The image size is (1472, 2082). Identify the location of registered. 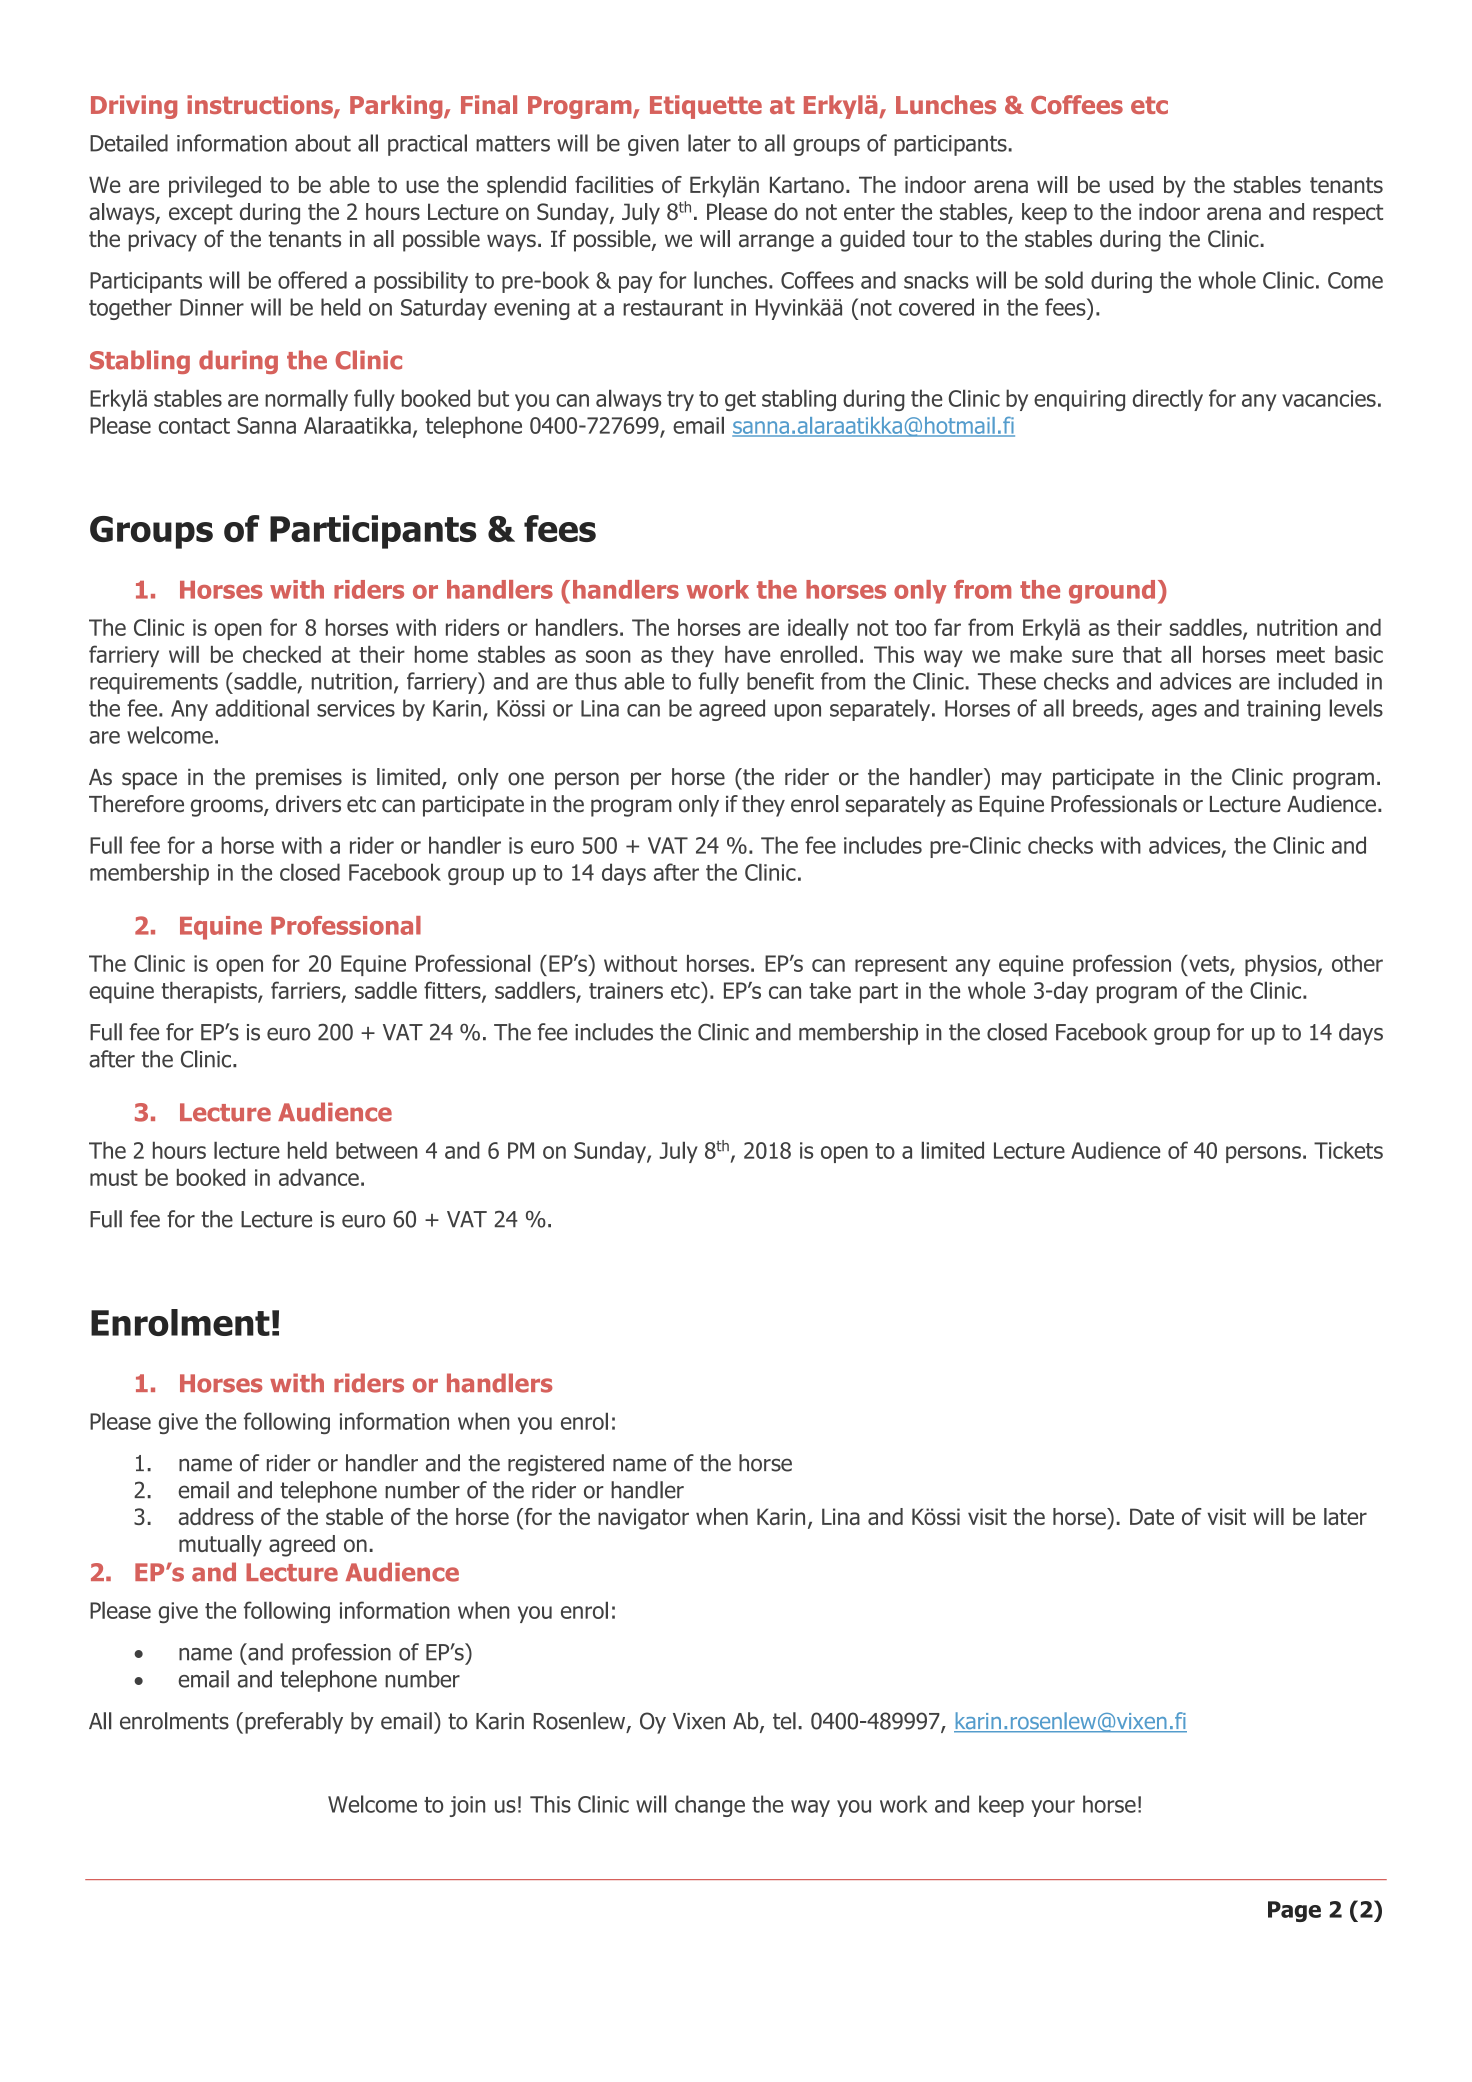
(556, 1465).
